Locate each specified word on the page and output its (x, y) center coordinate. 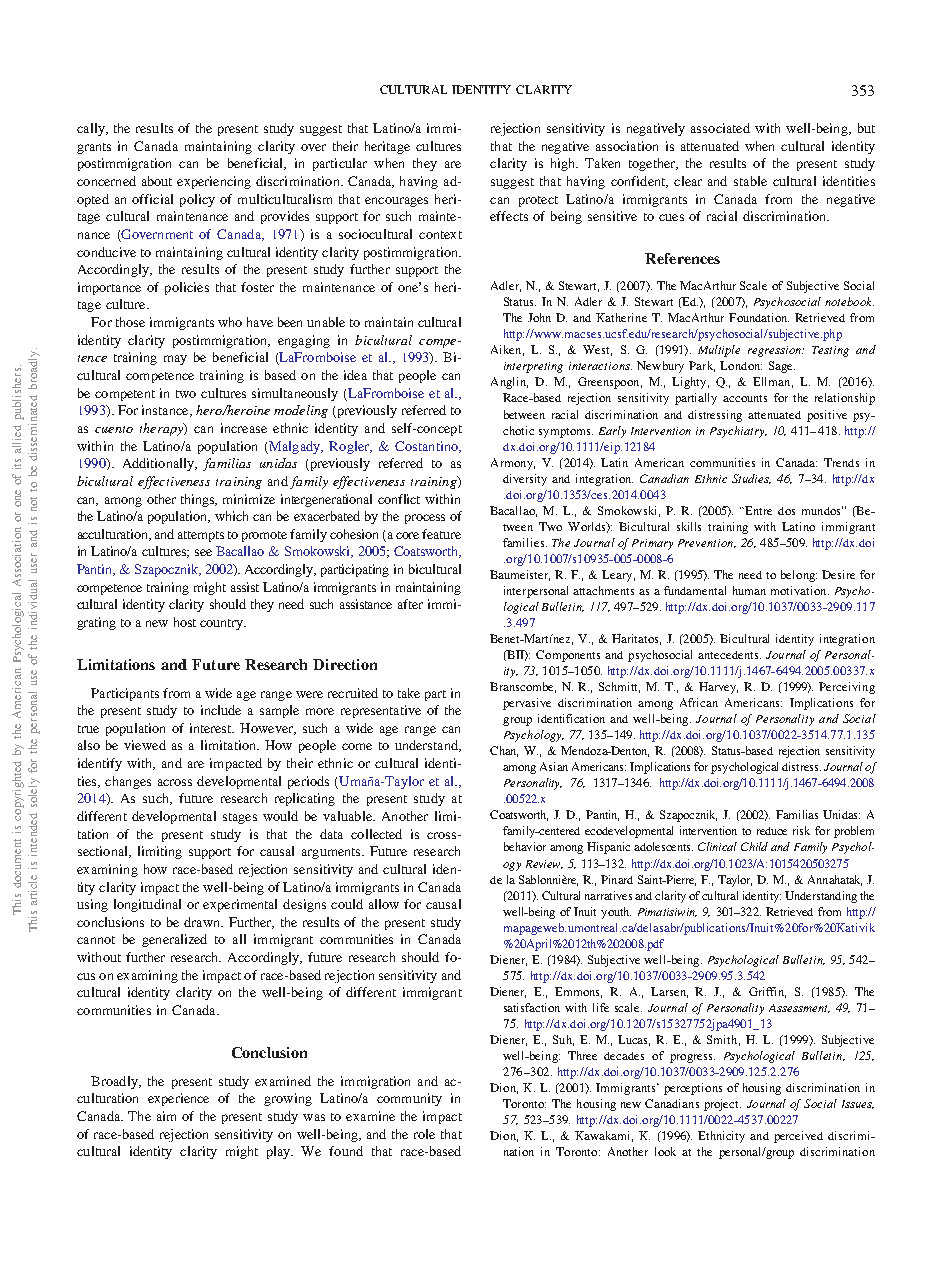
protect (538, 201)
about (157, 181)
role (424, 1134)
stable (750, 181)
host (185, 622)
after (410, 604)
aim (166, 1116)
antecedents (729, 655)
